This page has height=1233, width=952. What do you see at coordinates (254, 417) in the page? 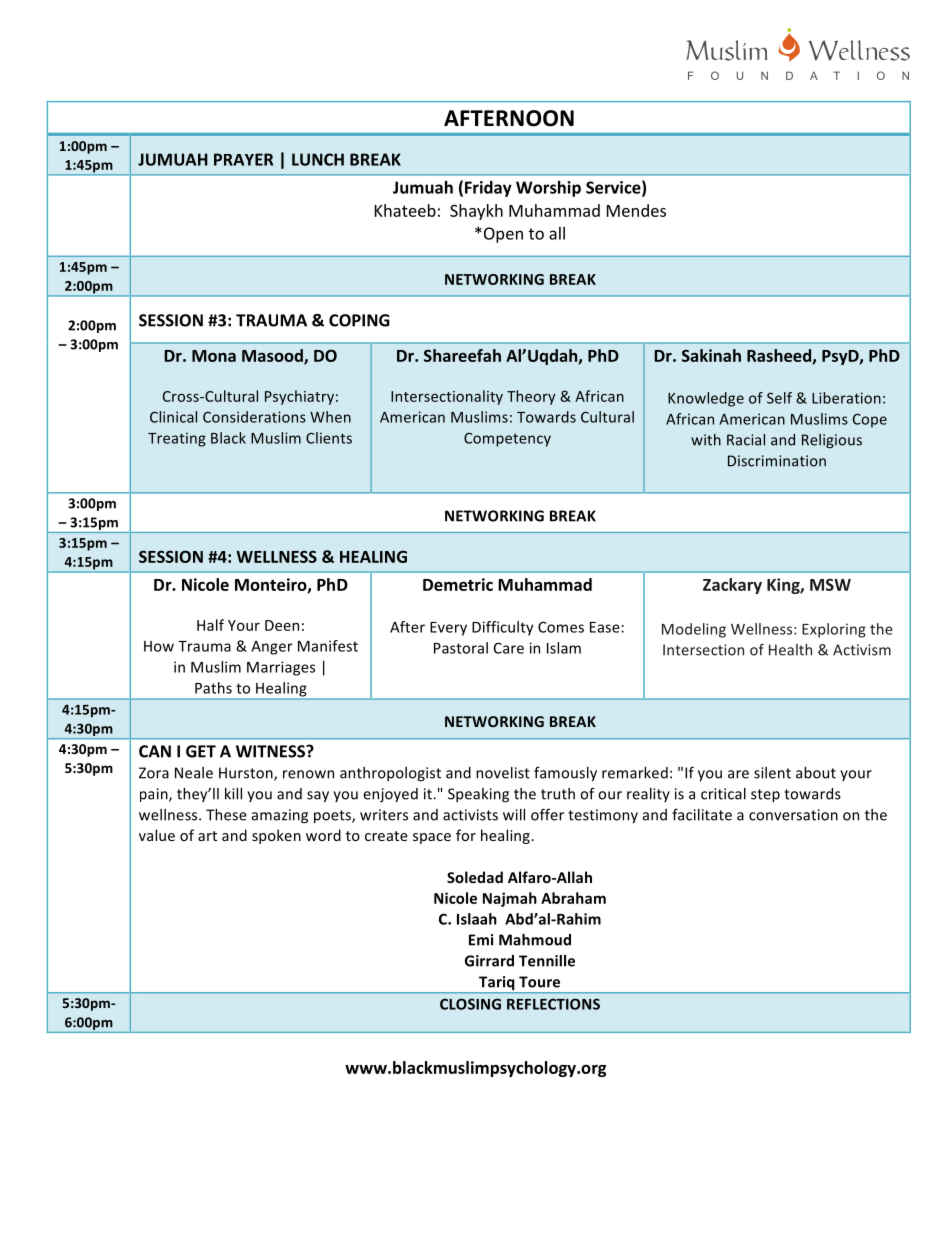
I see `Considerations` at bounding box center [254, 417].
